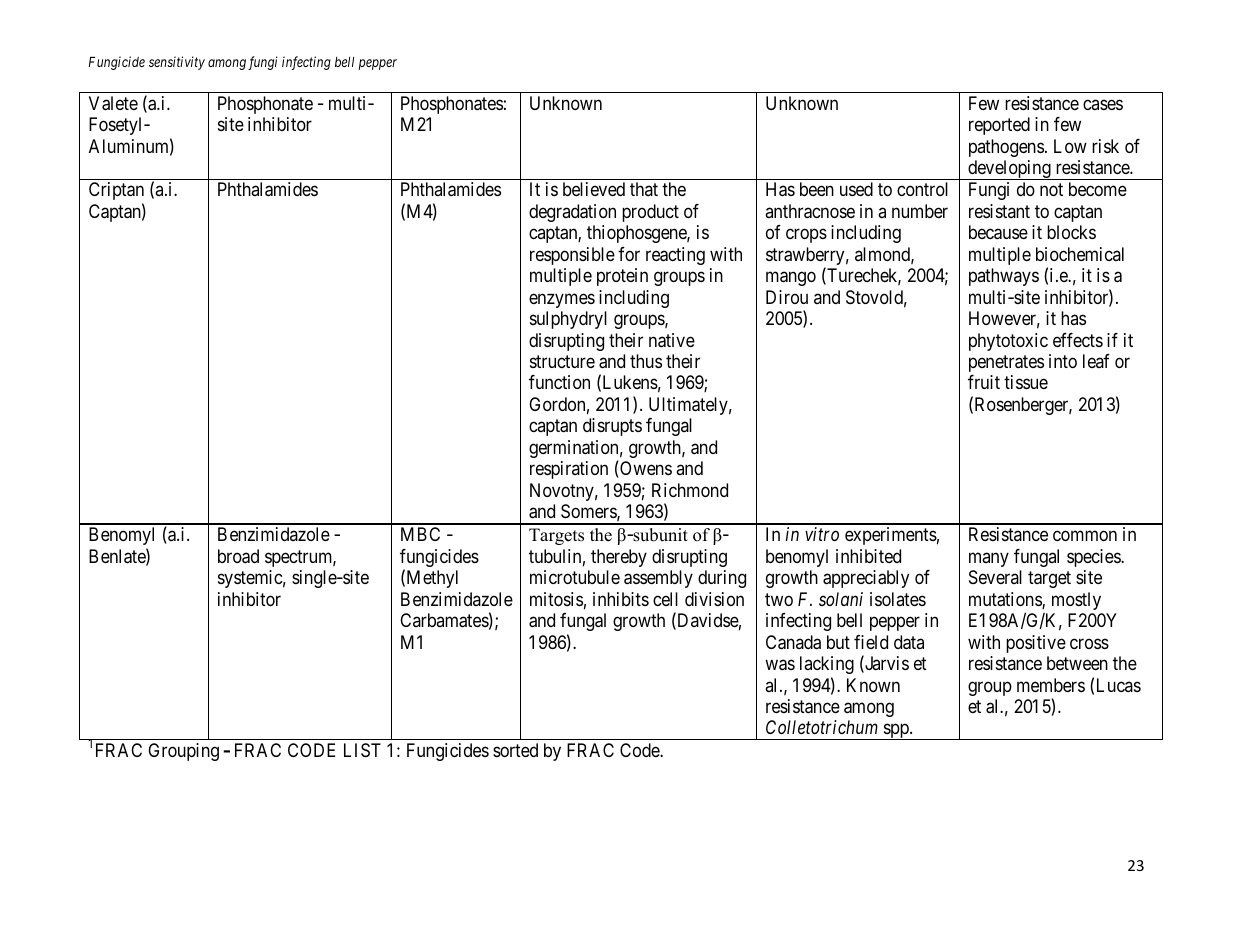 This screenshot has width=1233, height=952. I want to click on reported, so click(999, 126).
